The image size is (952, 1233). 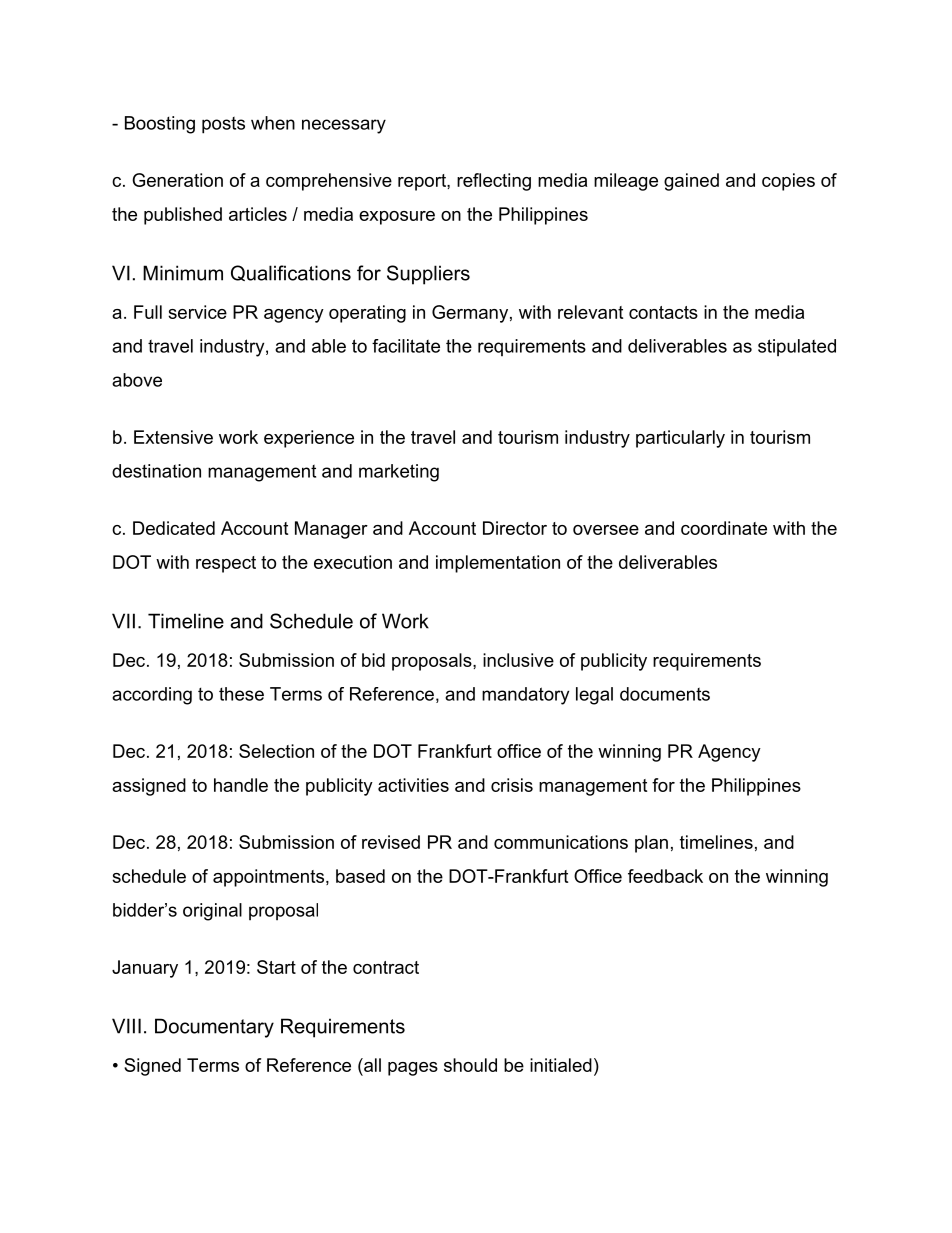 What do you see at coordinates (494, 182) in the screenshot?
I see `reflecting` at bounding box center [494, 182].
